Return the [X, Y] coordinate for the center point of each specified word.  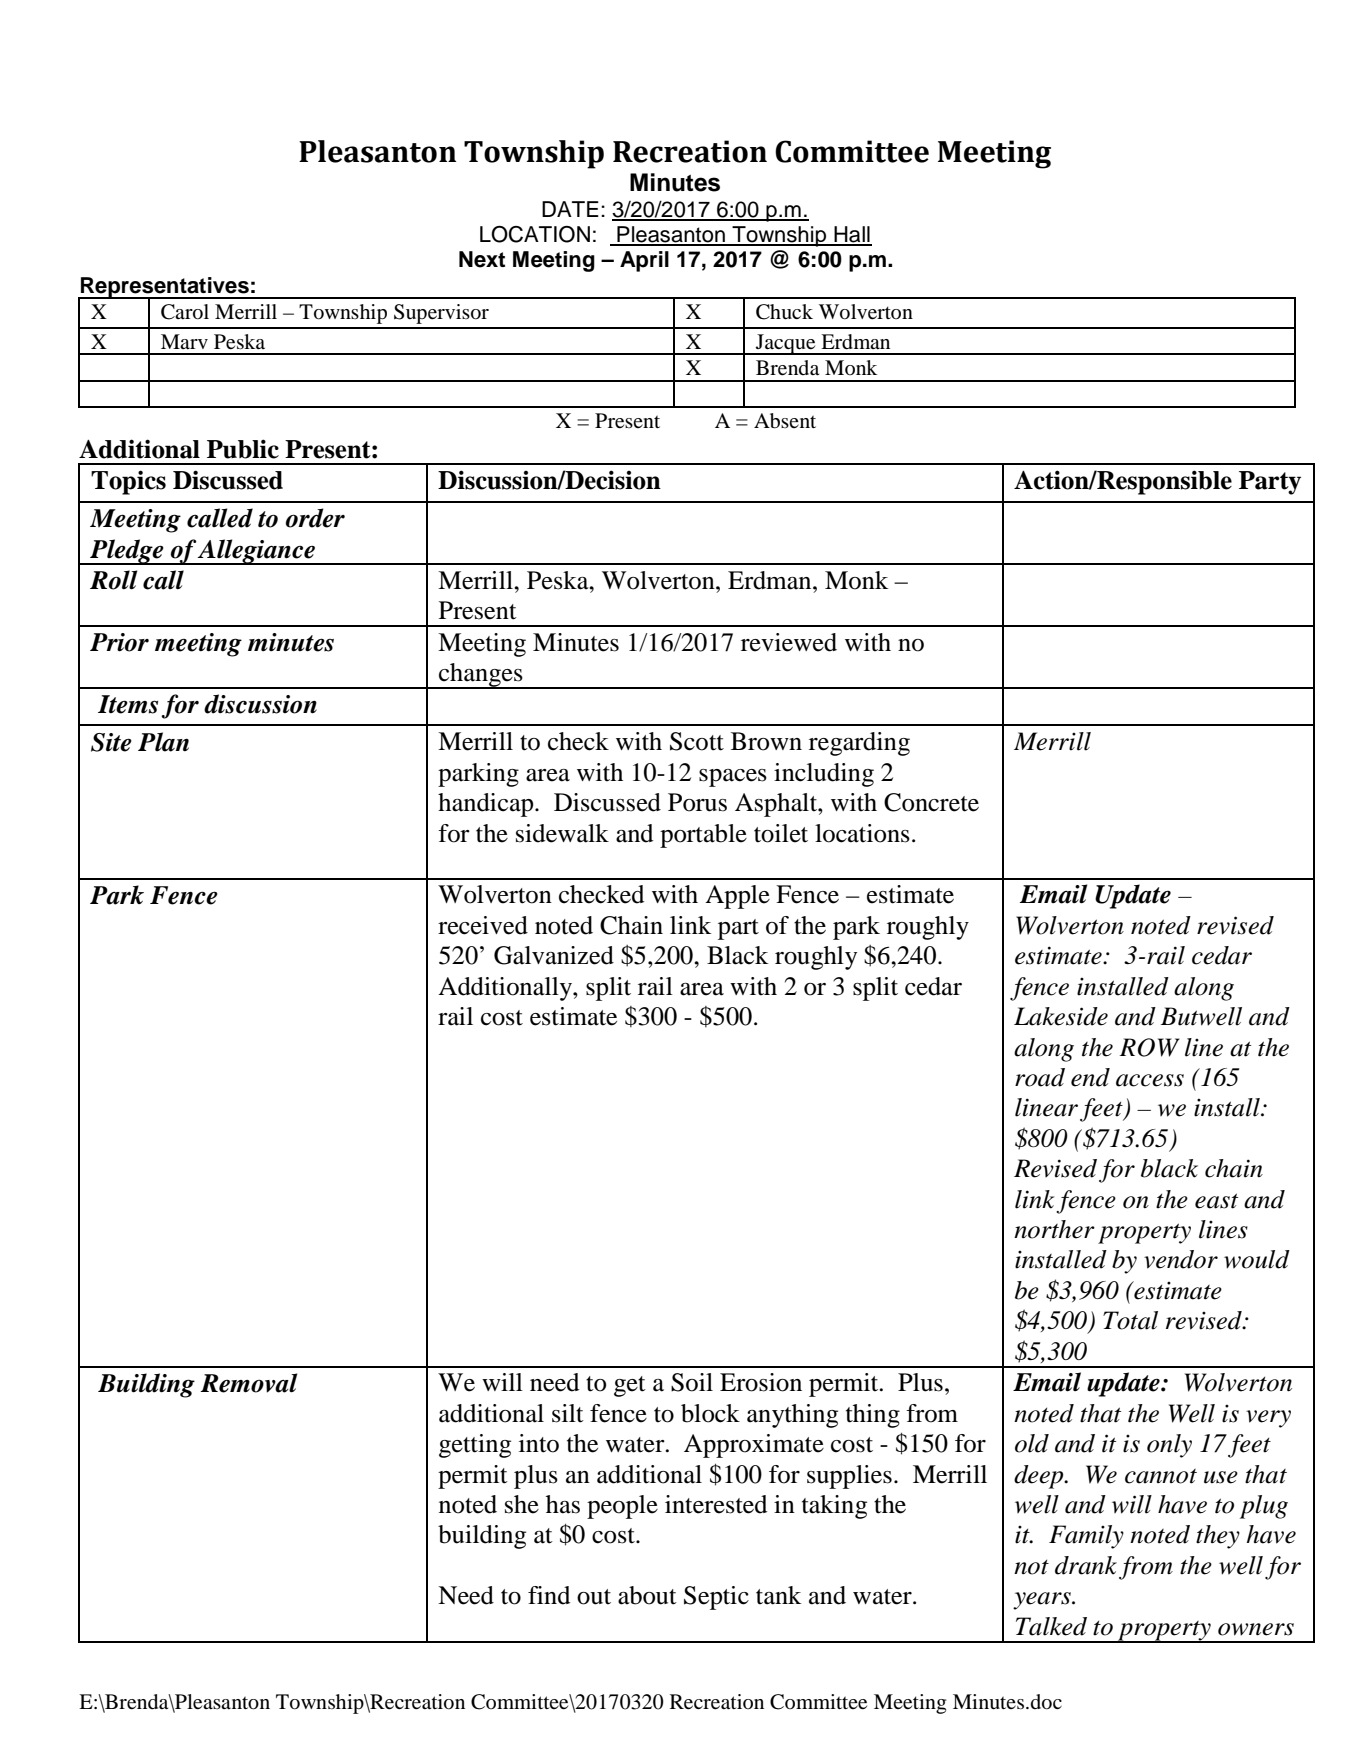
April [644, 261]
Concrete [931, 802]
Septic [716, 1598]
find [549, 1595]
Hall [852, 235]
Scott [697, 741]
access [1150, 1080]
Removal [248, 1383]
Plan [163, 742]
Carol [185, 312]
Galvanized [554, 955]
